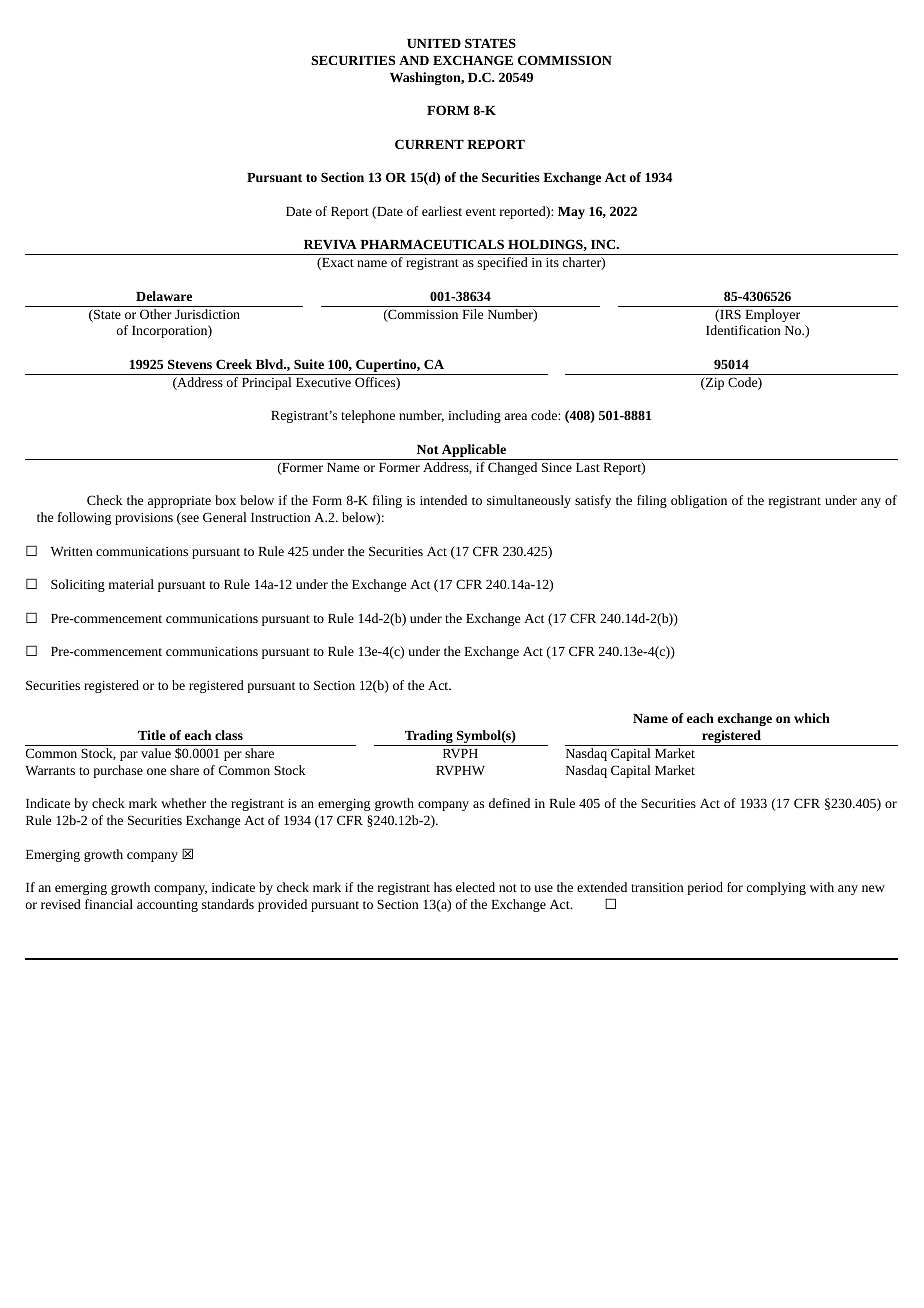 The height and width of the document is (1308, 924). Describe the element at coordinates (776, 888) in the document. I see `complying` at that location.
